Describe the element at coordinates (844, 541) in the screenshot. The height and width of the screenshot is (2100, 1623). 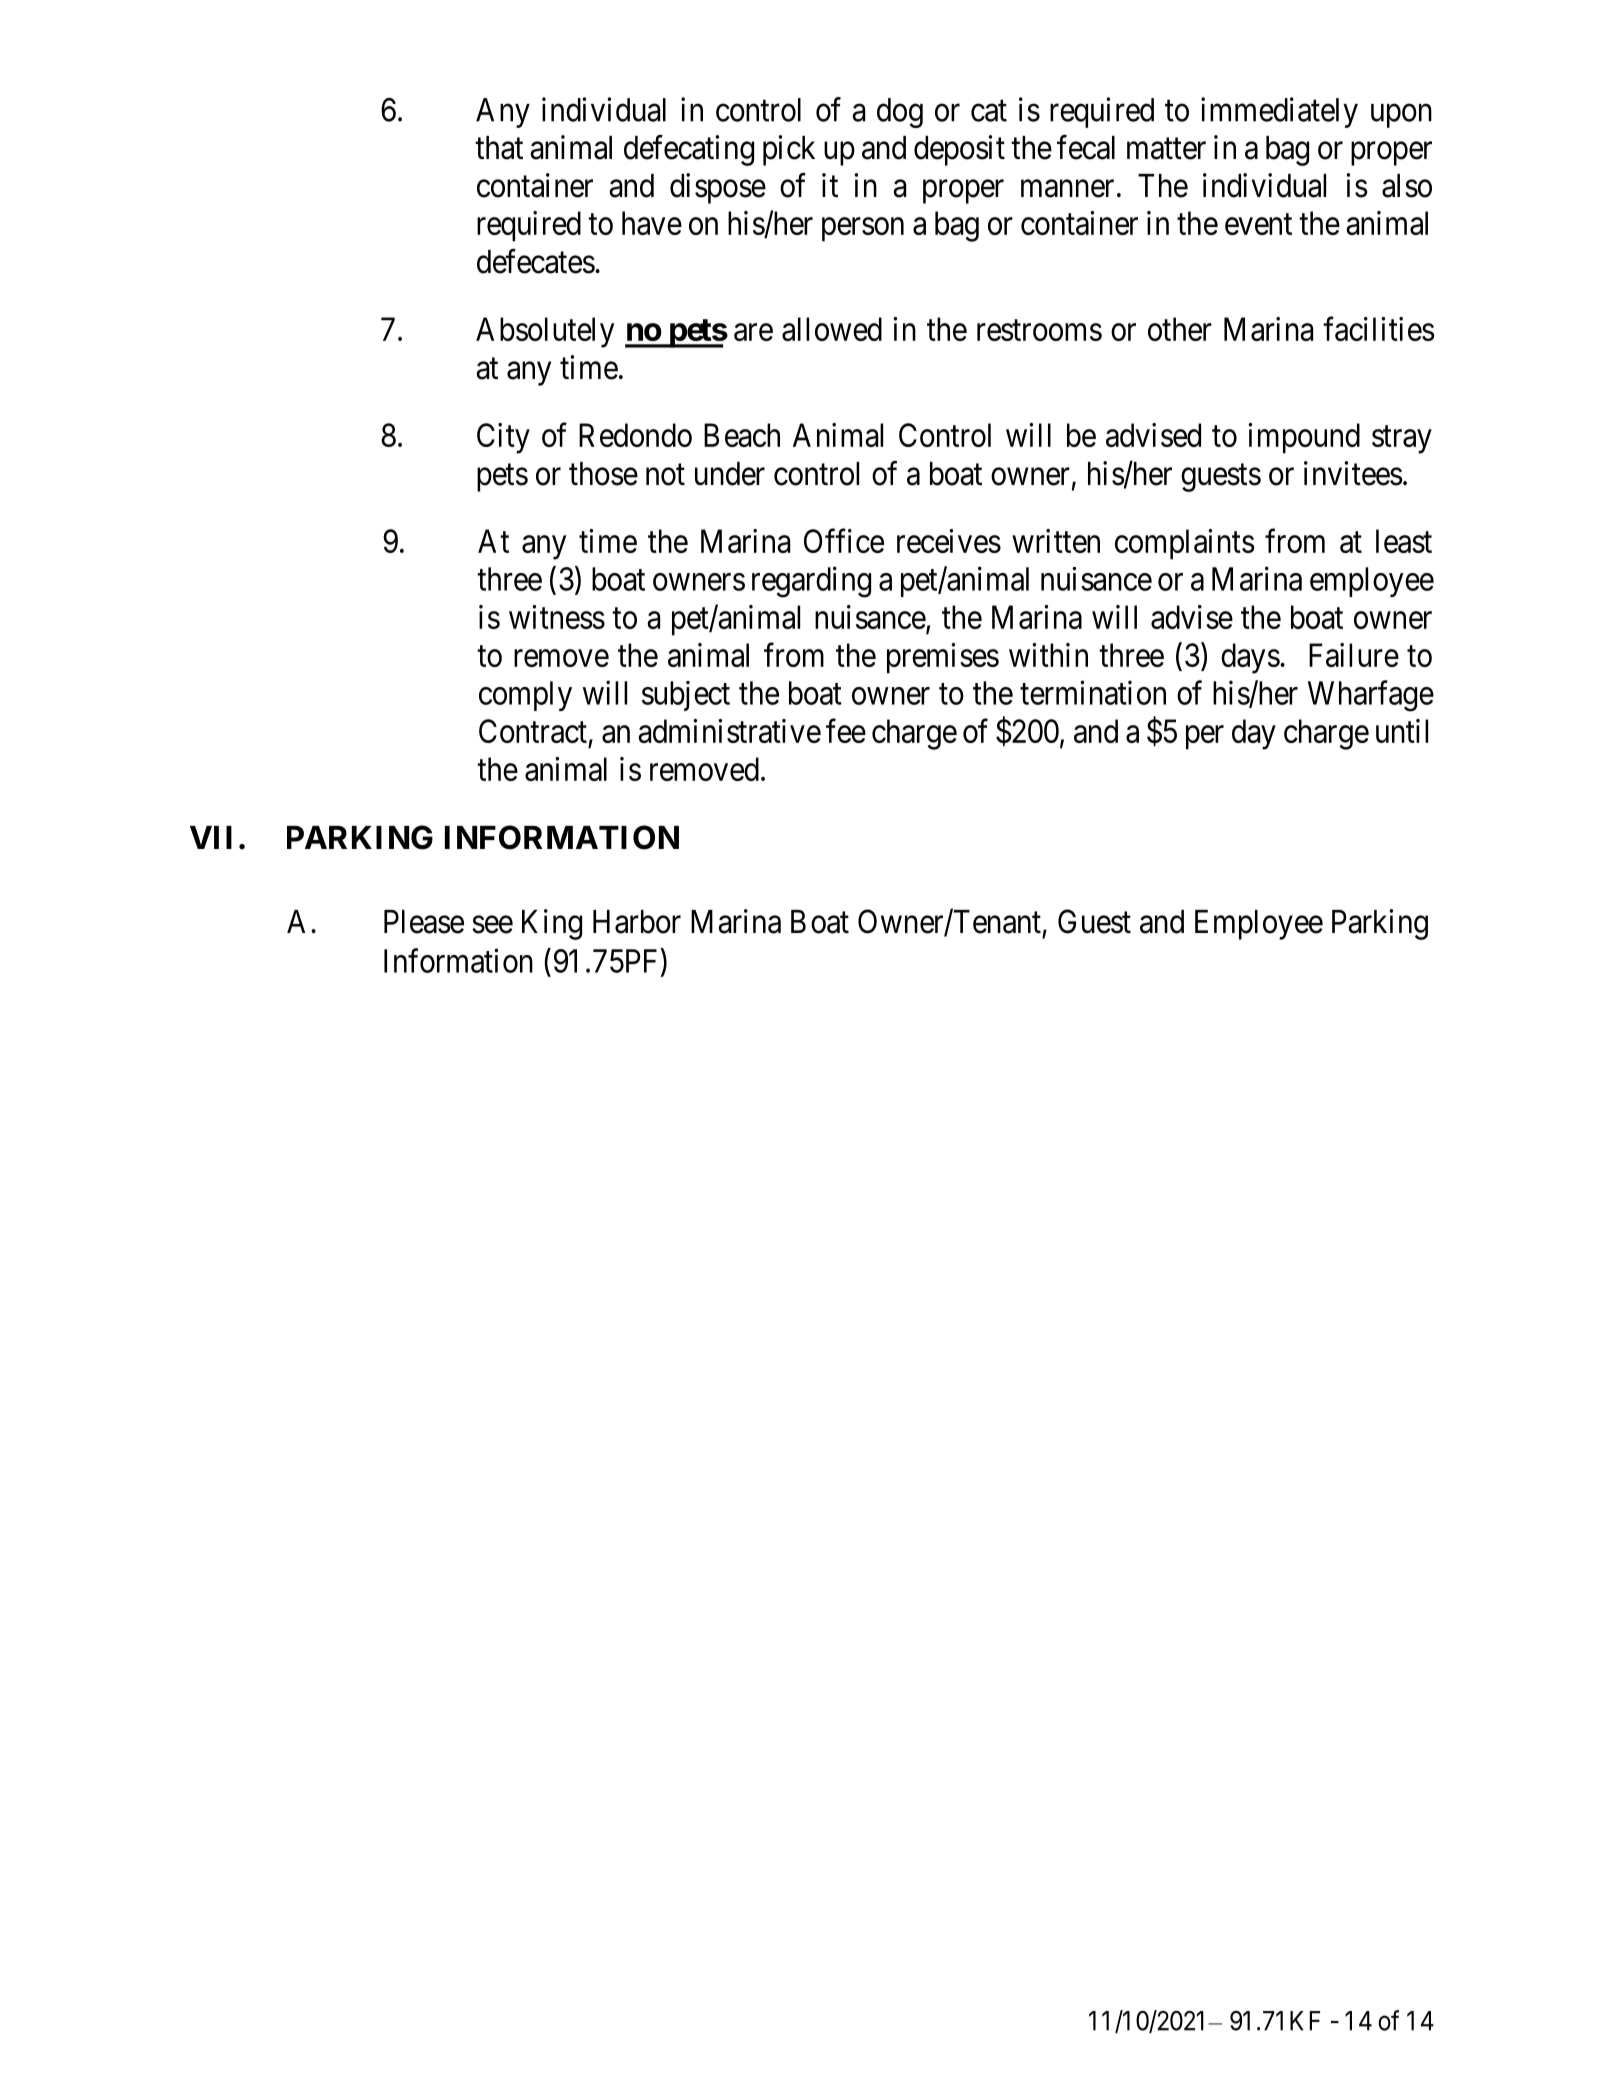
I see `Office` at that location.
